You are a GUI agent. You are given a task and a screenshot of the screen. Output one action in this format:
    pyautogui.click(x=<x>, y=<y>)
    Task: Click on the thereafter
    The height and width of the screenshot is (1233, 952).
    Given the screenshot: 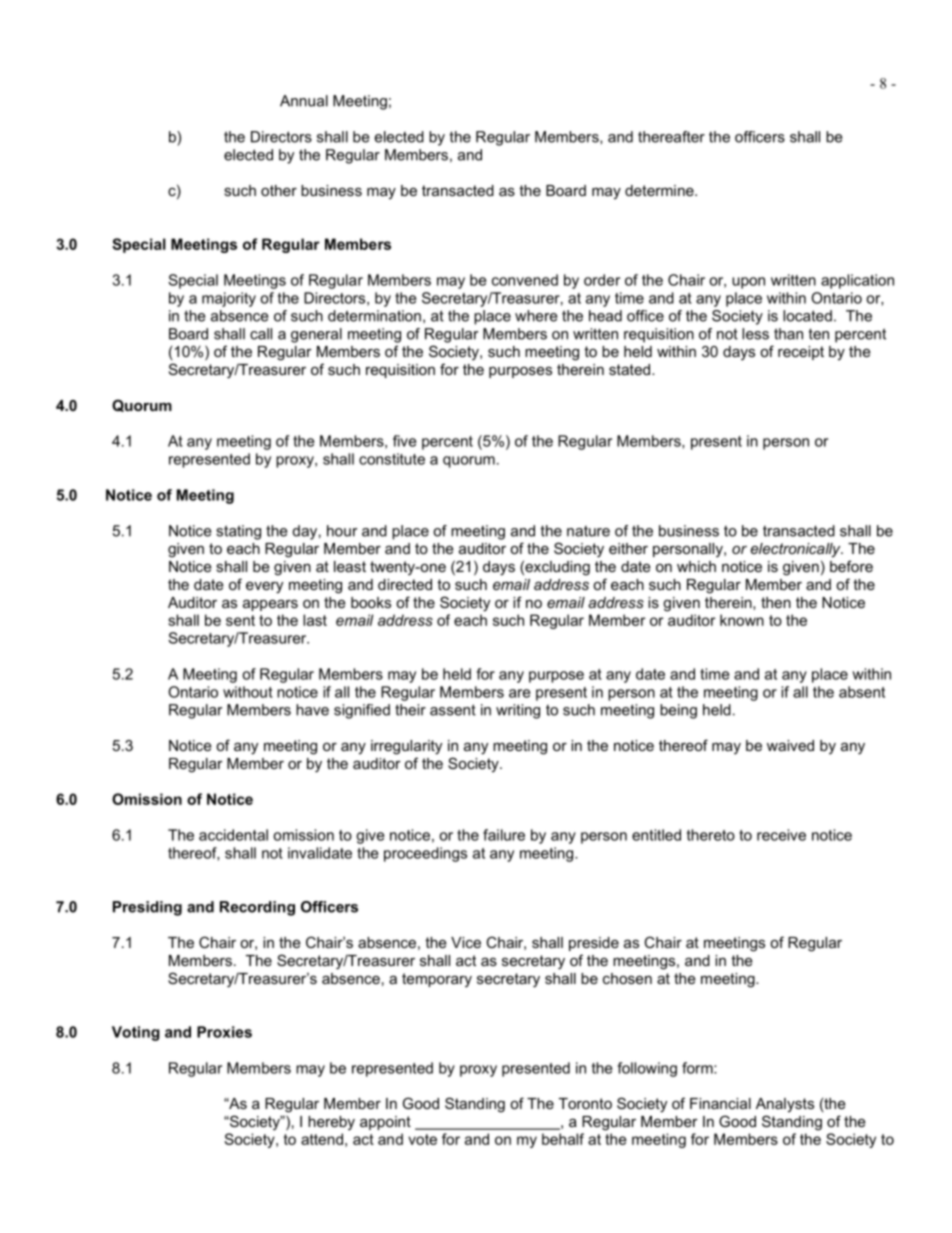 What is the action you would take?
    pyautogui.click(x=671, y=137)
